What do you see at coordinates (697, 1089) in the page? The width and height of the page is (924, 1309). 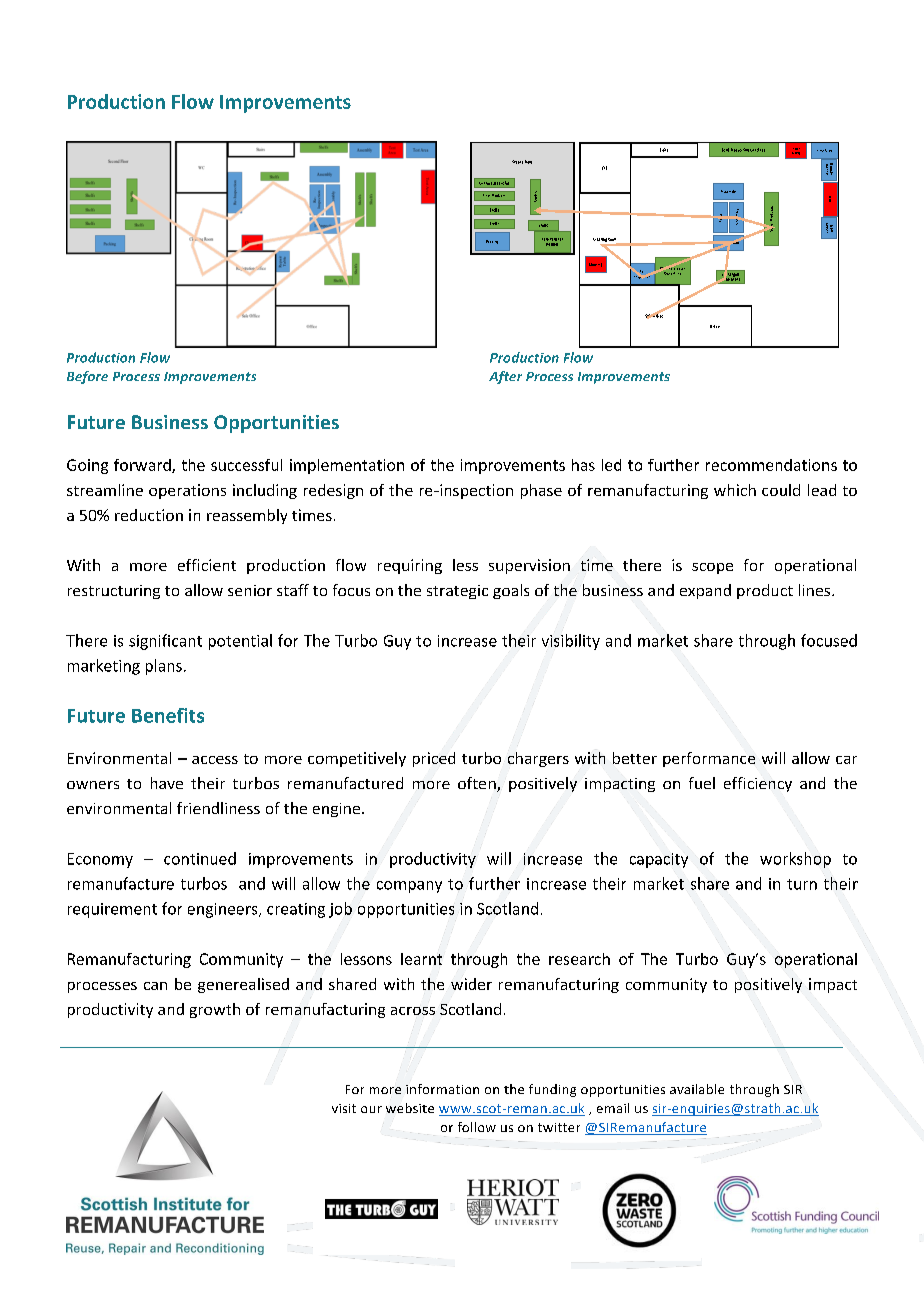 I see `available` at bounding box center [697, 1089].
